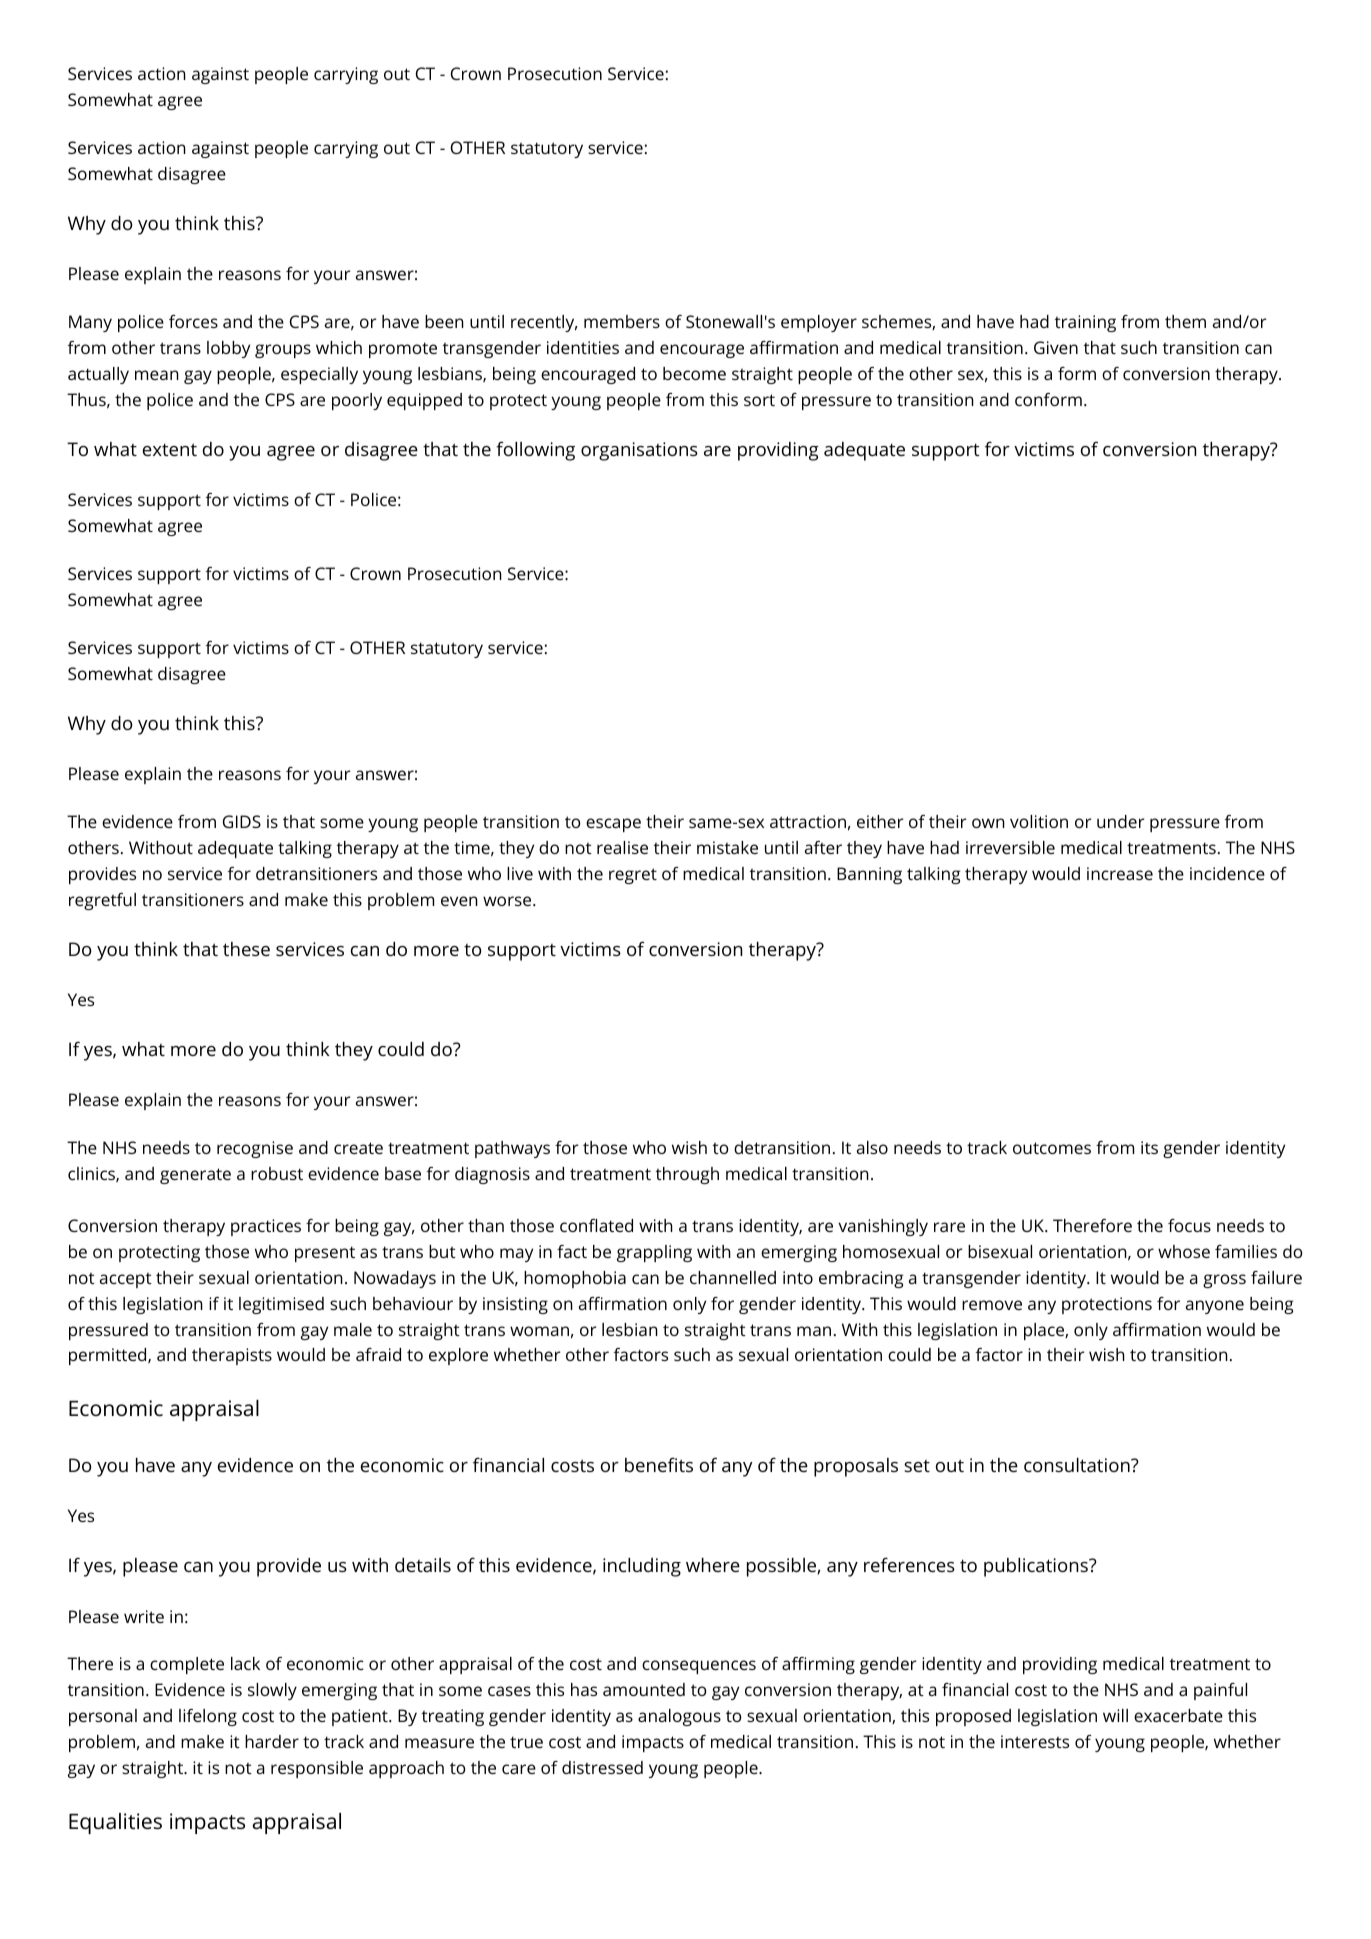  Describe the element at coordinates (602, 1767) in the screenshot. I see `distressed` at that location.
